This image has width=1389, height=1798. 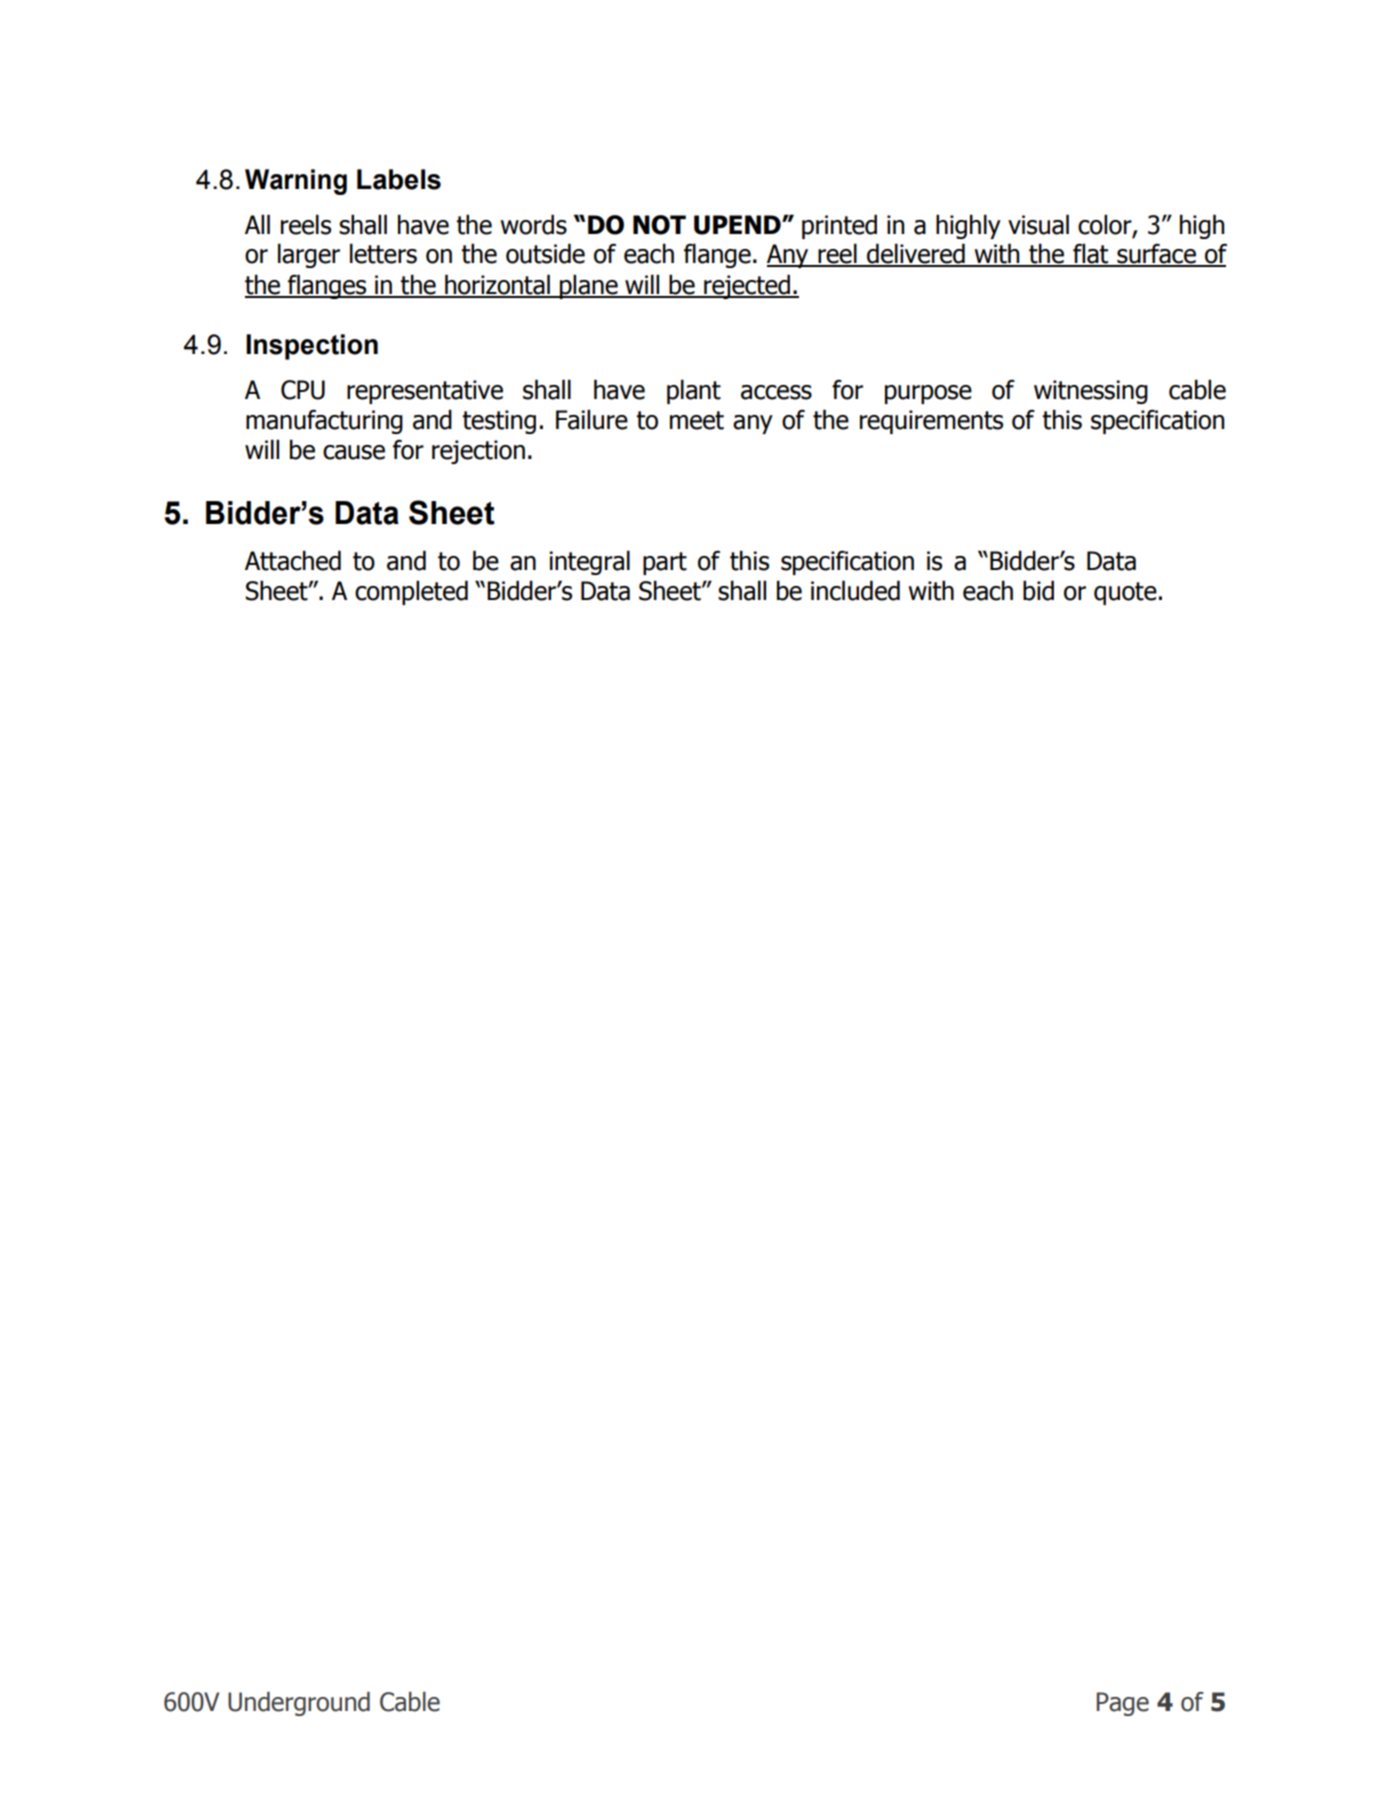 I want to click on UPEND, so click(x=738, y=225).
